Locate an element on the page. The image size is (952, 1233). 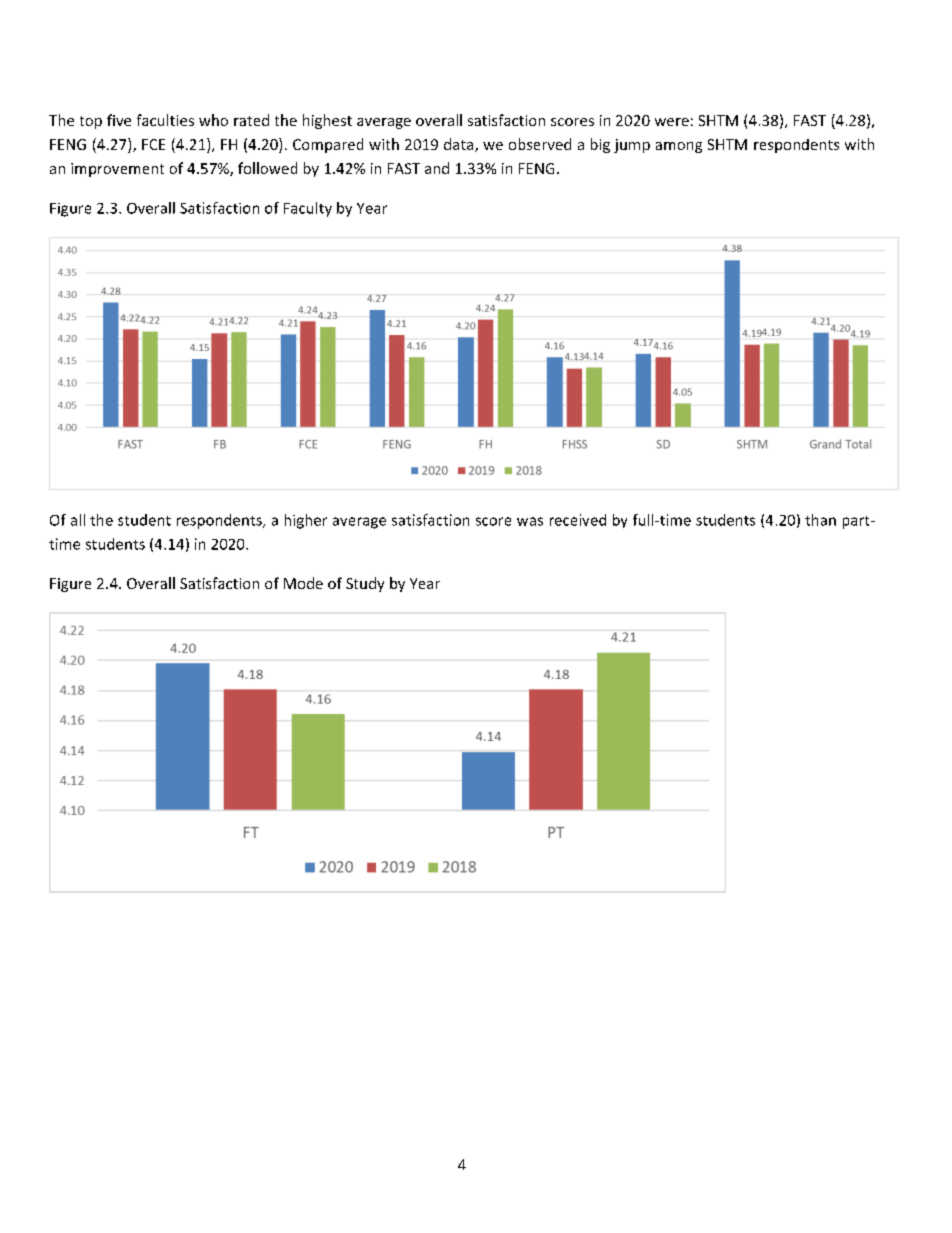
Study is located at coordinates (365, 584).
